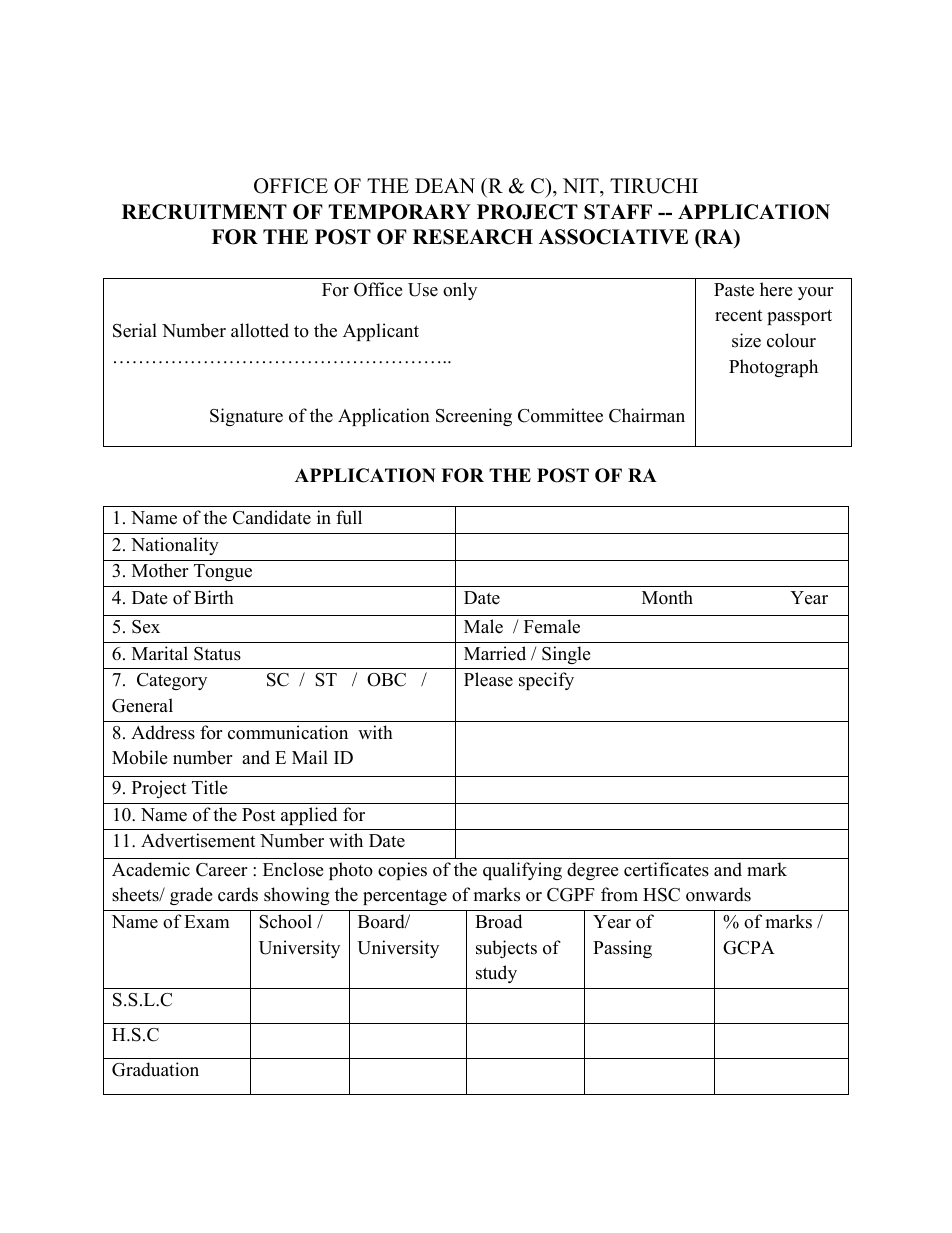 This page has width=952, height=1233. Describe the element at coordinates (217, 654) in the page. I see `Status` at that location.
